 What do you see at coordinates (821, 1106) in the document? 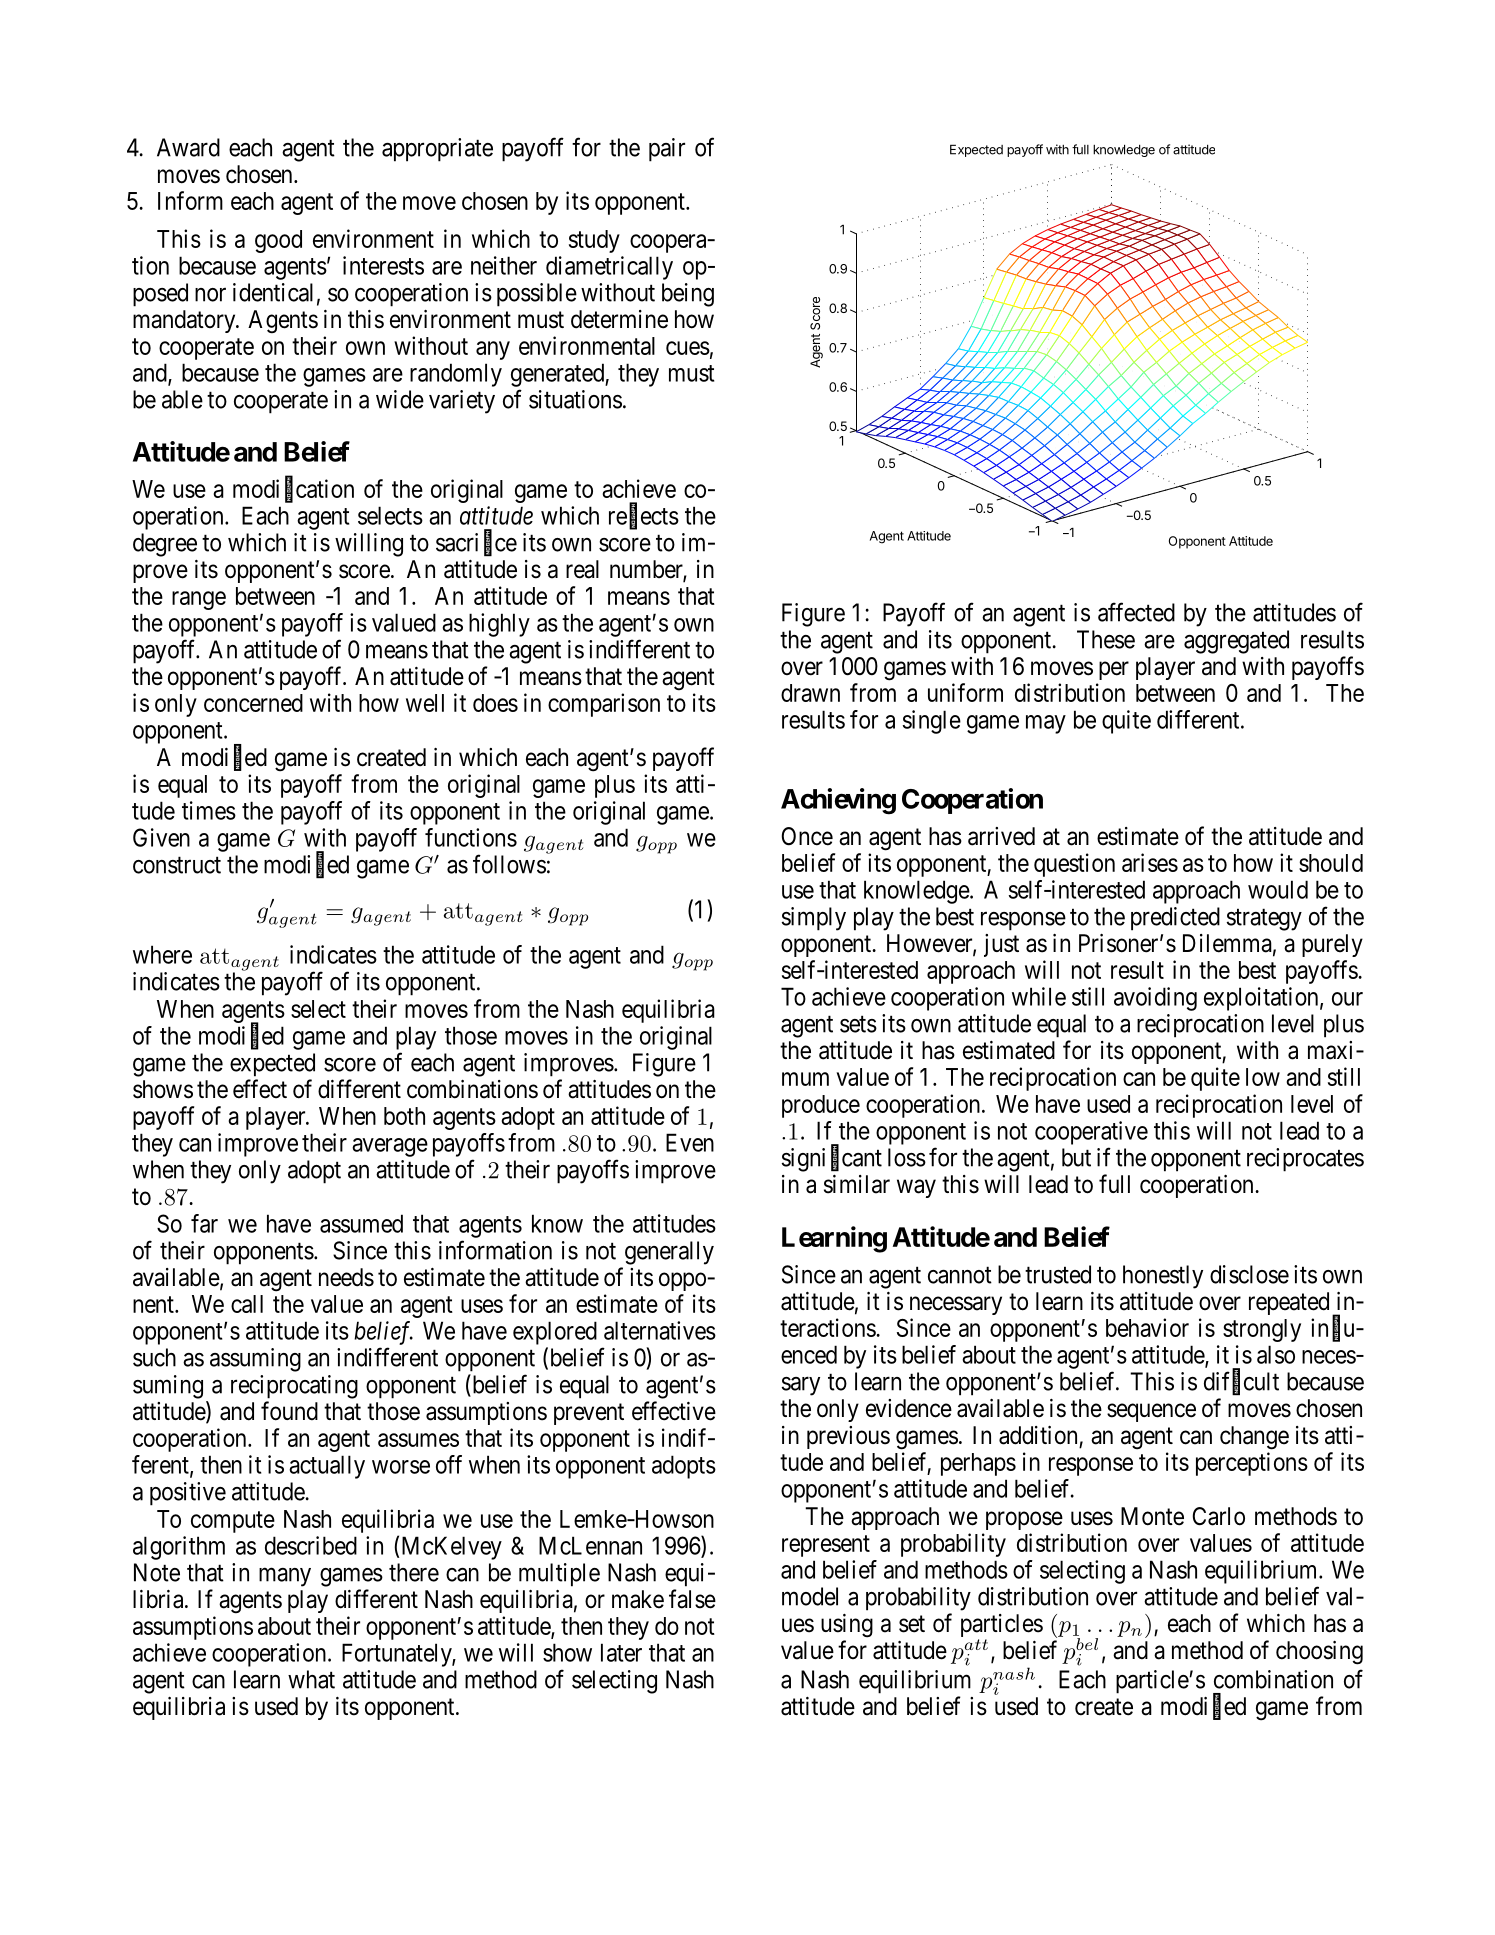
I see `produce` at bounding box center [821, 1106].
